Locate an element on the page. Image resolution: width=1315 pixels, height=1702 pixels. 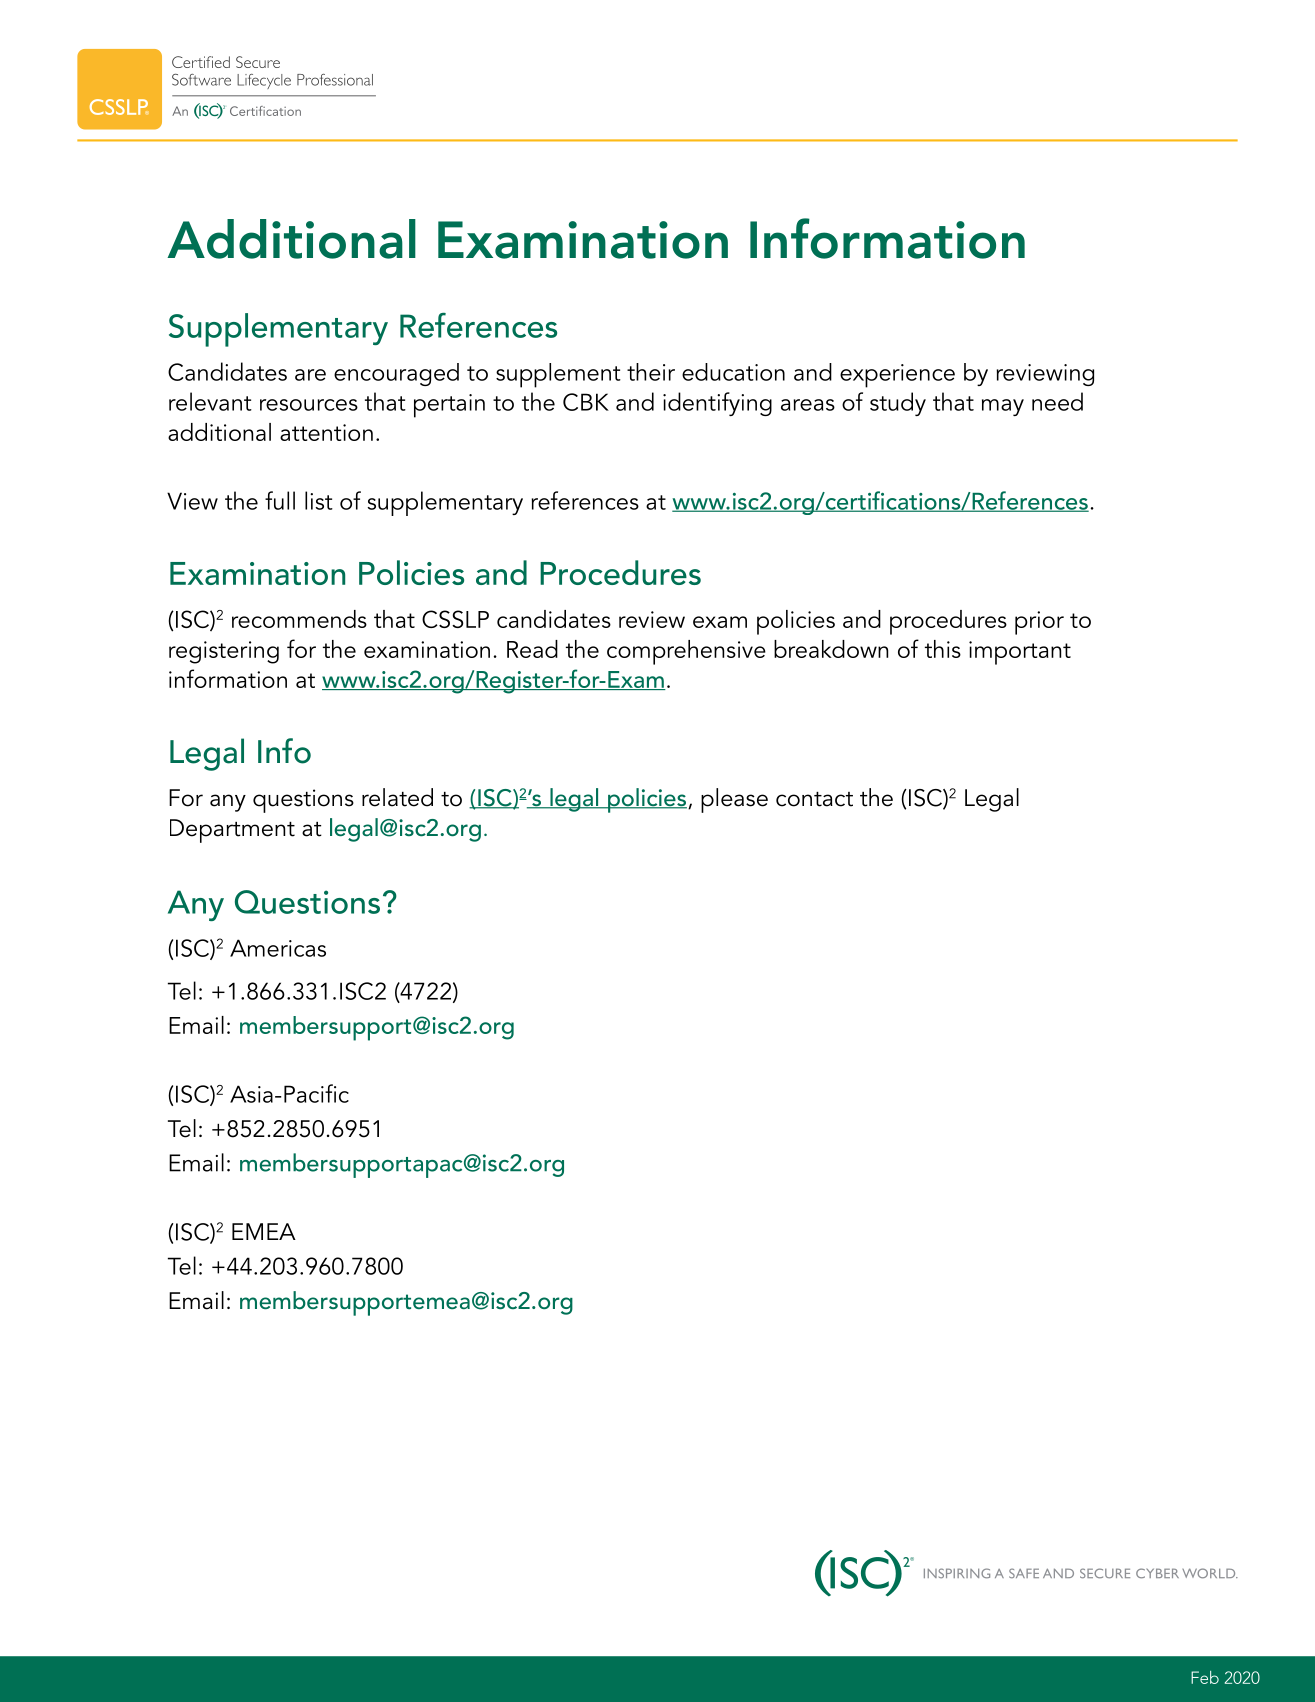
Feb is located at coordinates (1205, 1677).
